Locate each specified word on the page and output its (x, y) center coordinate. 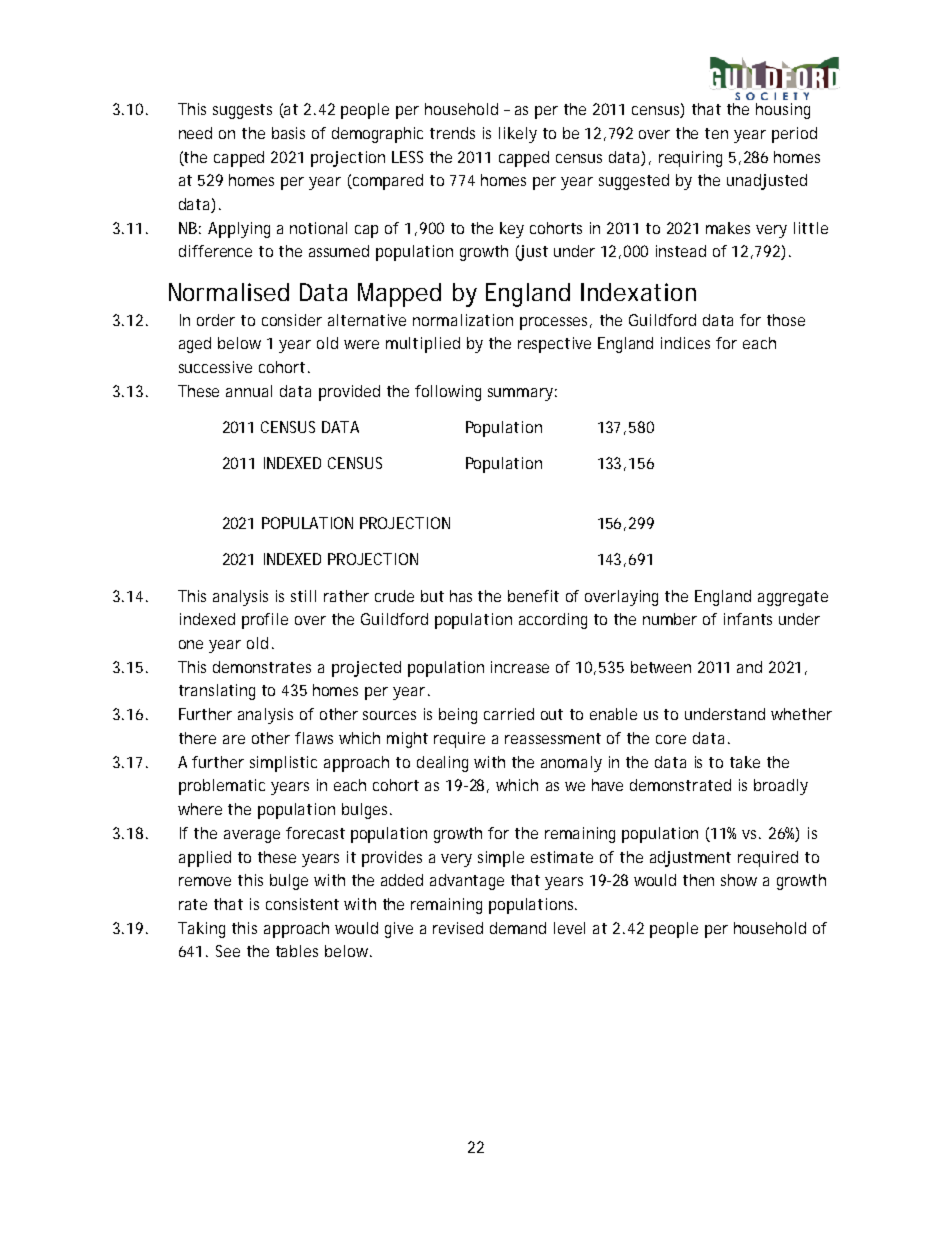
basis (288, 133)
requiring (690, 159)
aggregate (793, 598)
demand (518, 928)
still (303, 596)
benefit (533, 596)
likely (518, 135)
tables (297, 951)
